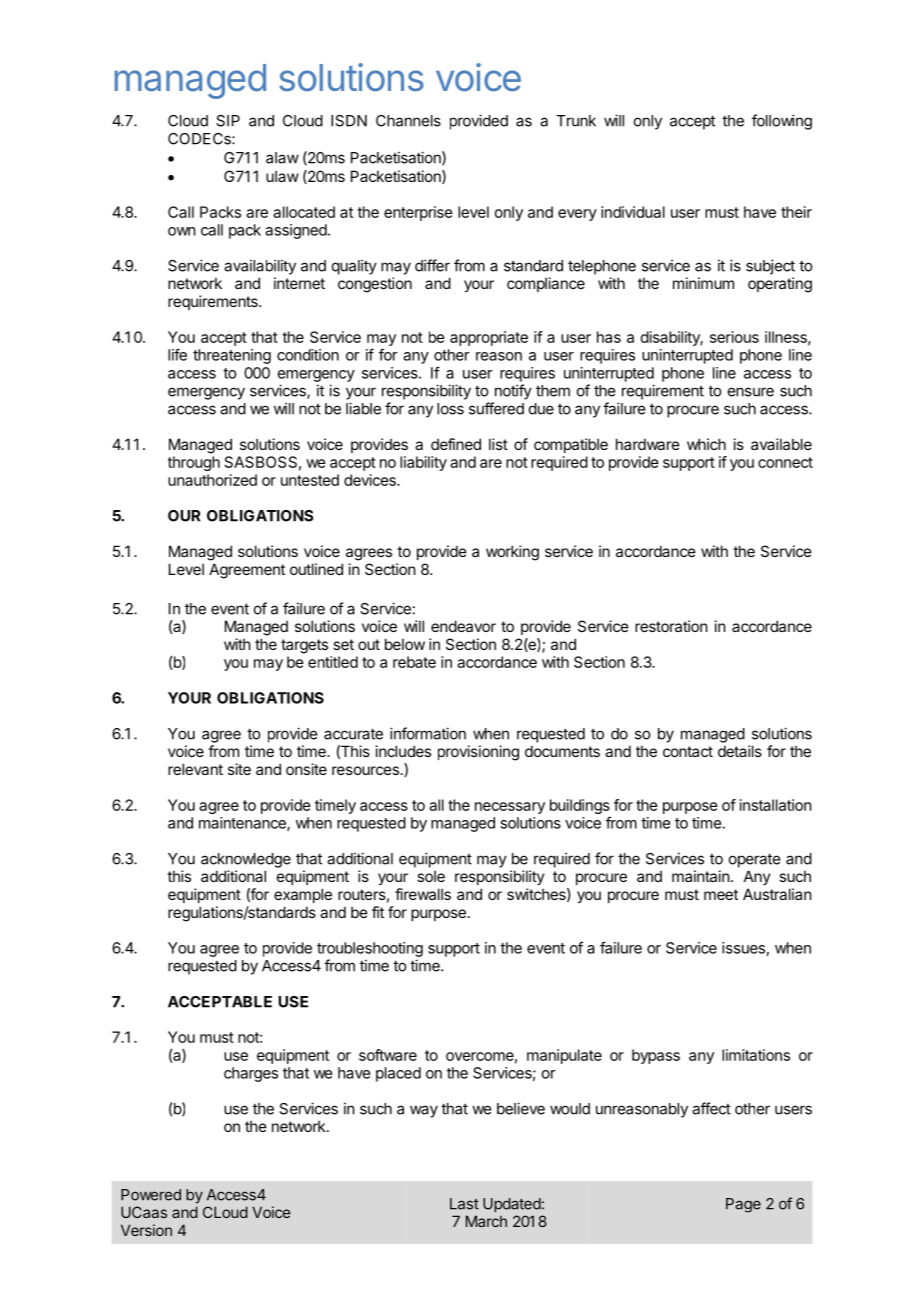  I want to click on Page, so click(743, 1205).
